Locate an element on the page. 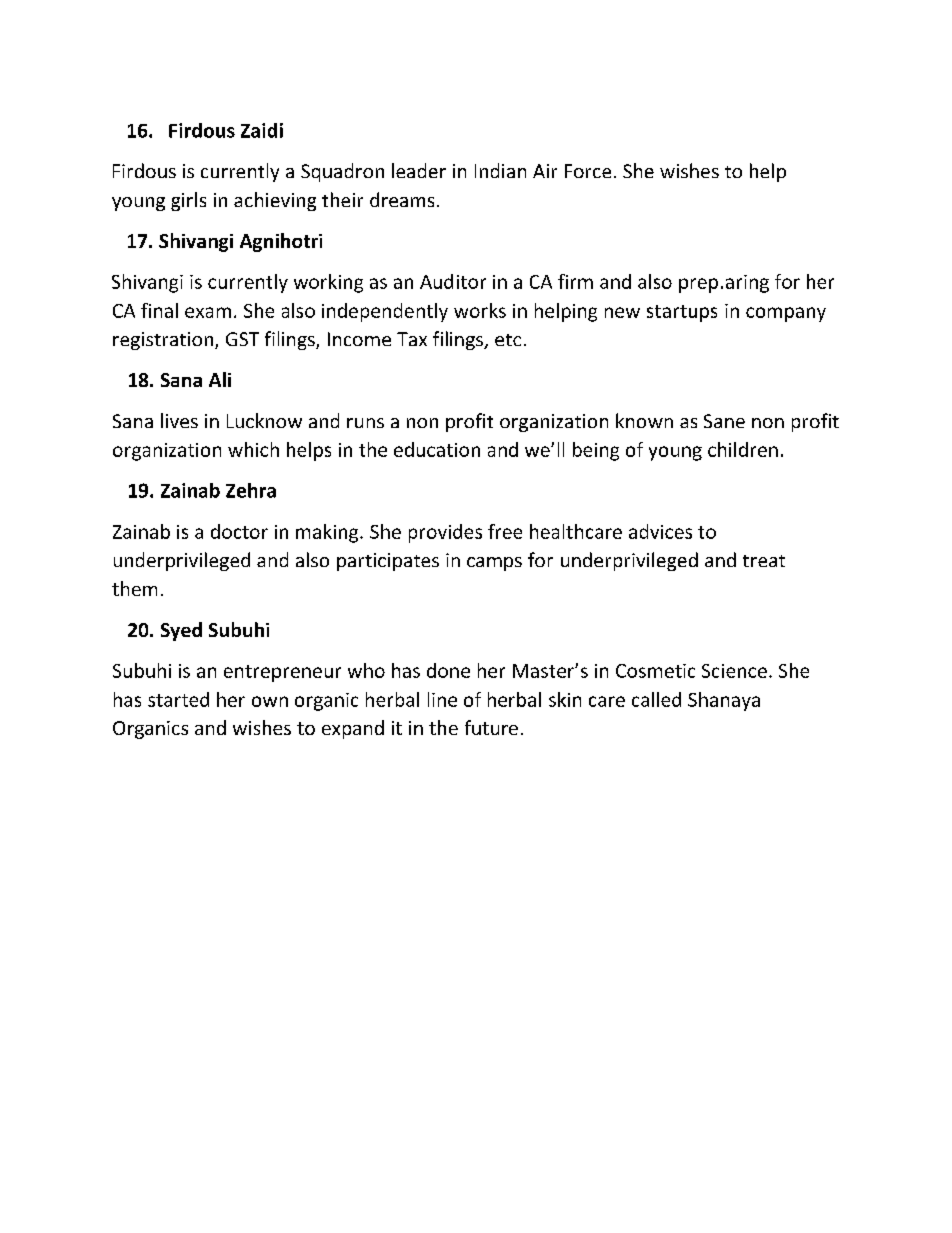 This document has height=1233, width=952. Indian is located at coordinates (500, 170).
